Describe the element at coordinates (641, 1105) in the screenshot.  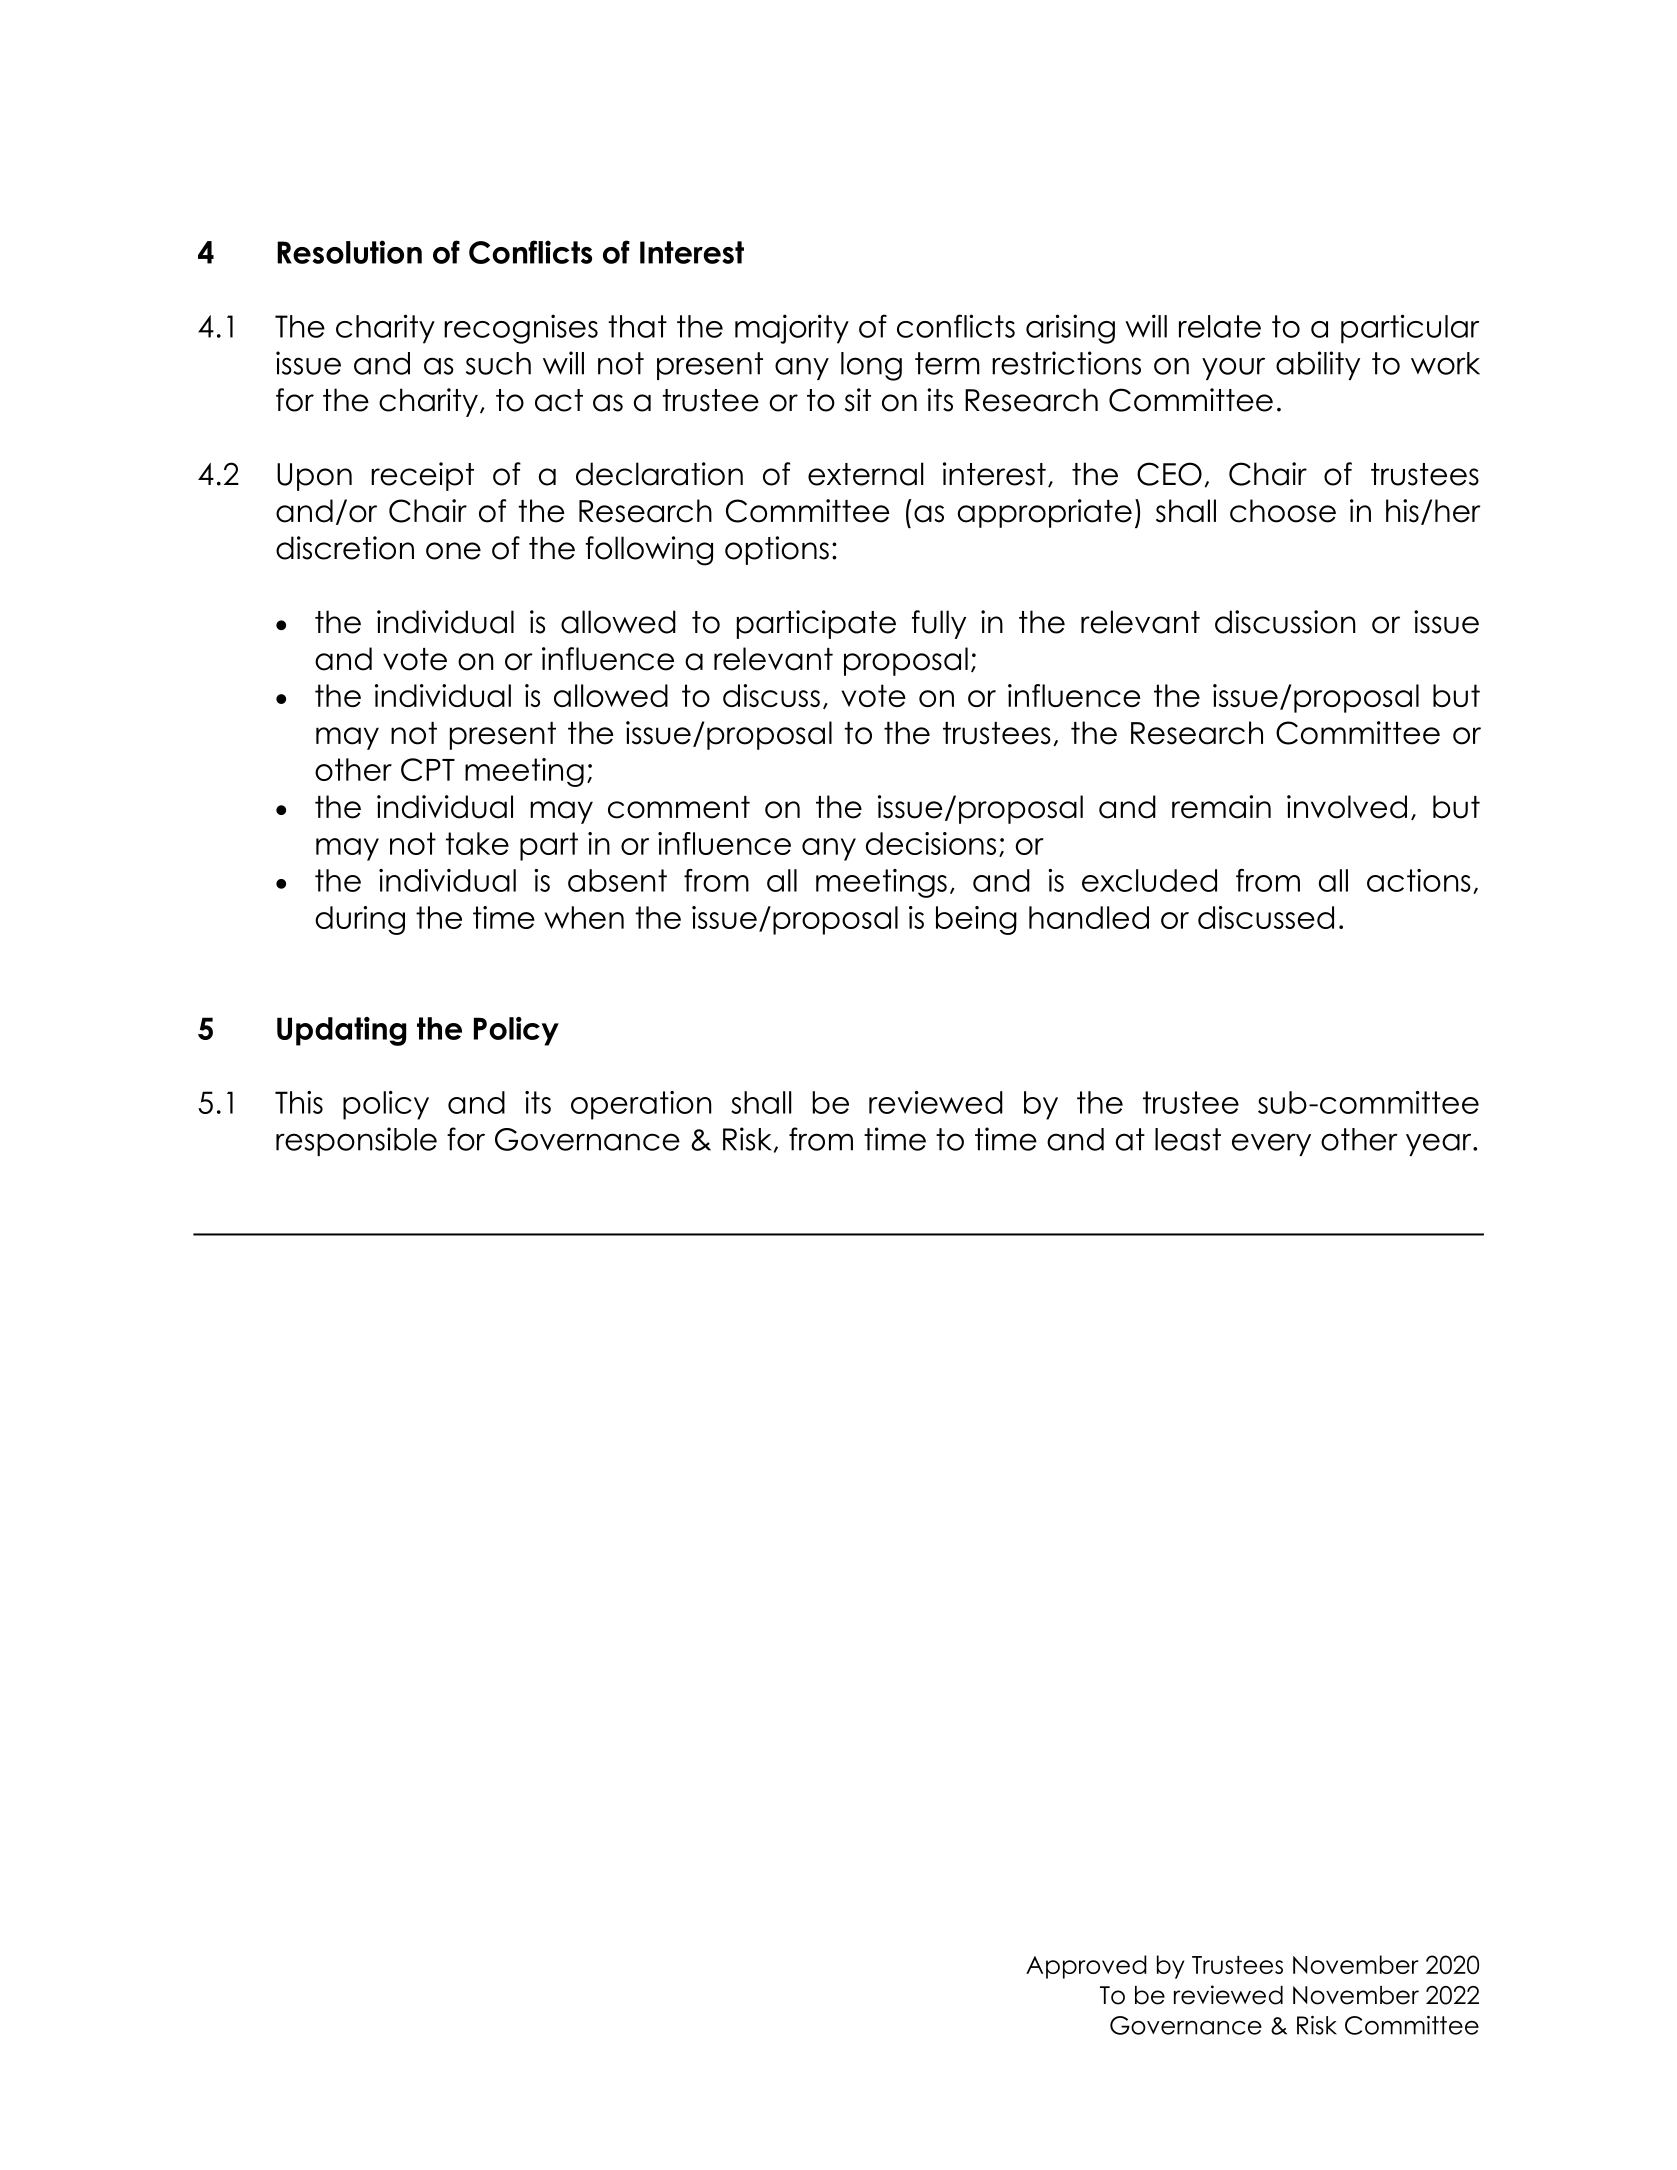
I see `operation` at that location.
